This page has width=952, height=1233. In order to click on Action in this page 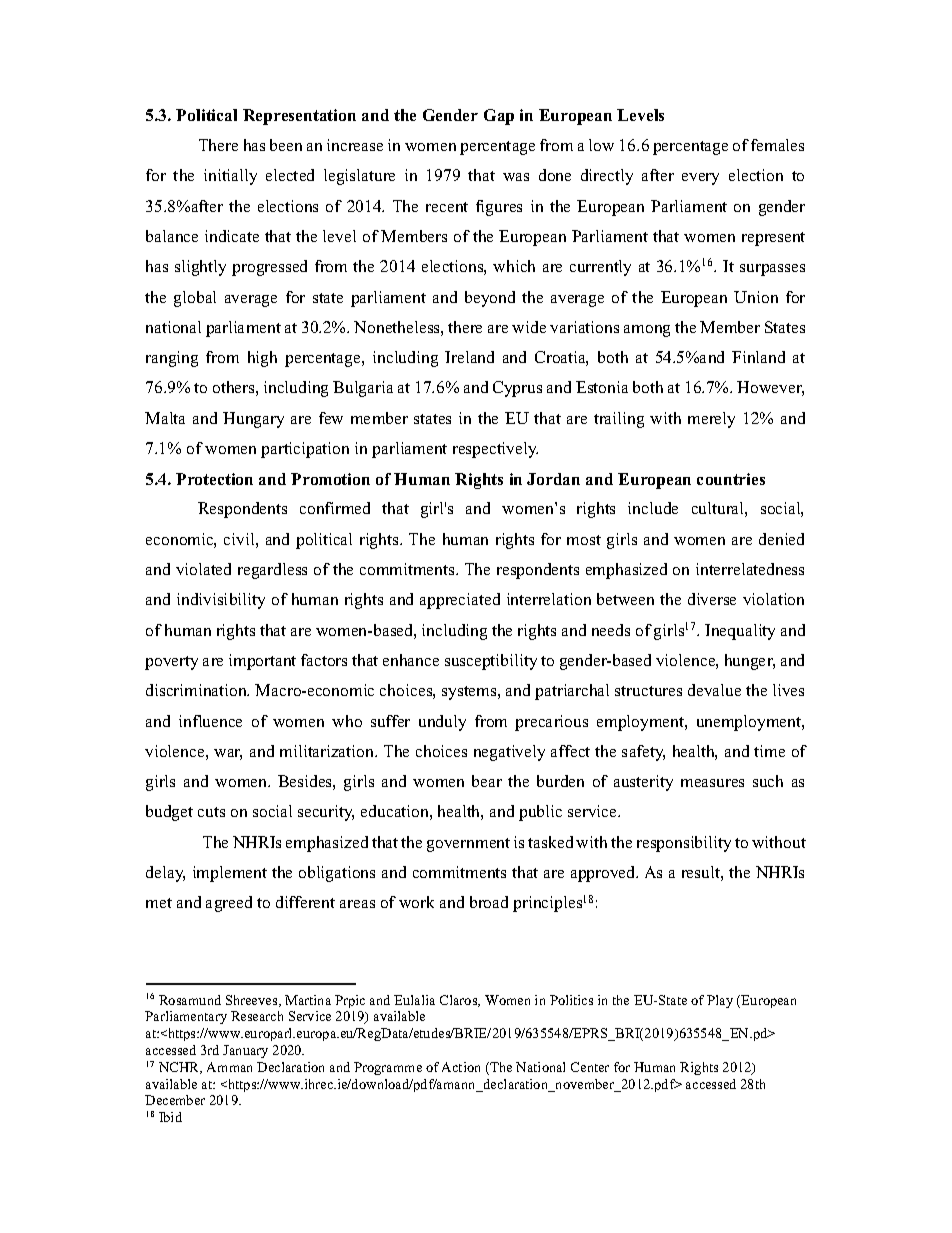, I will do `click(461, 1067)`.
